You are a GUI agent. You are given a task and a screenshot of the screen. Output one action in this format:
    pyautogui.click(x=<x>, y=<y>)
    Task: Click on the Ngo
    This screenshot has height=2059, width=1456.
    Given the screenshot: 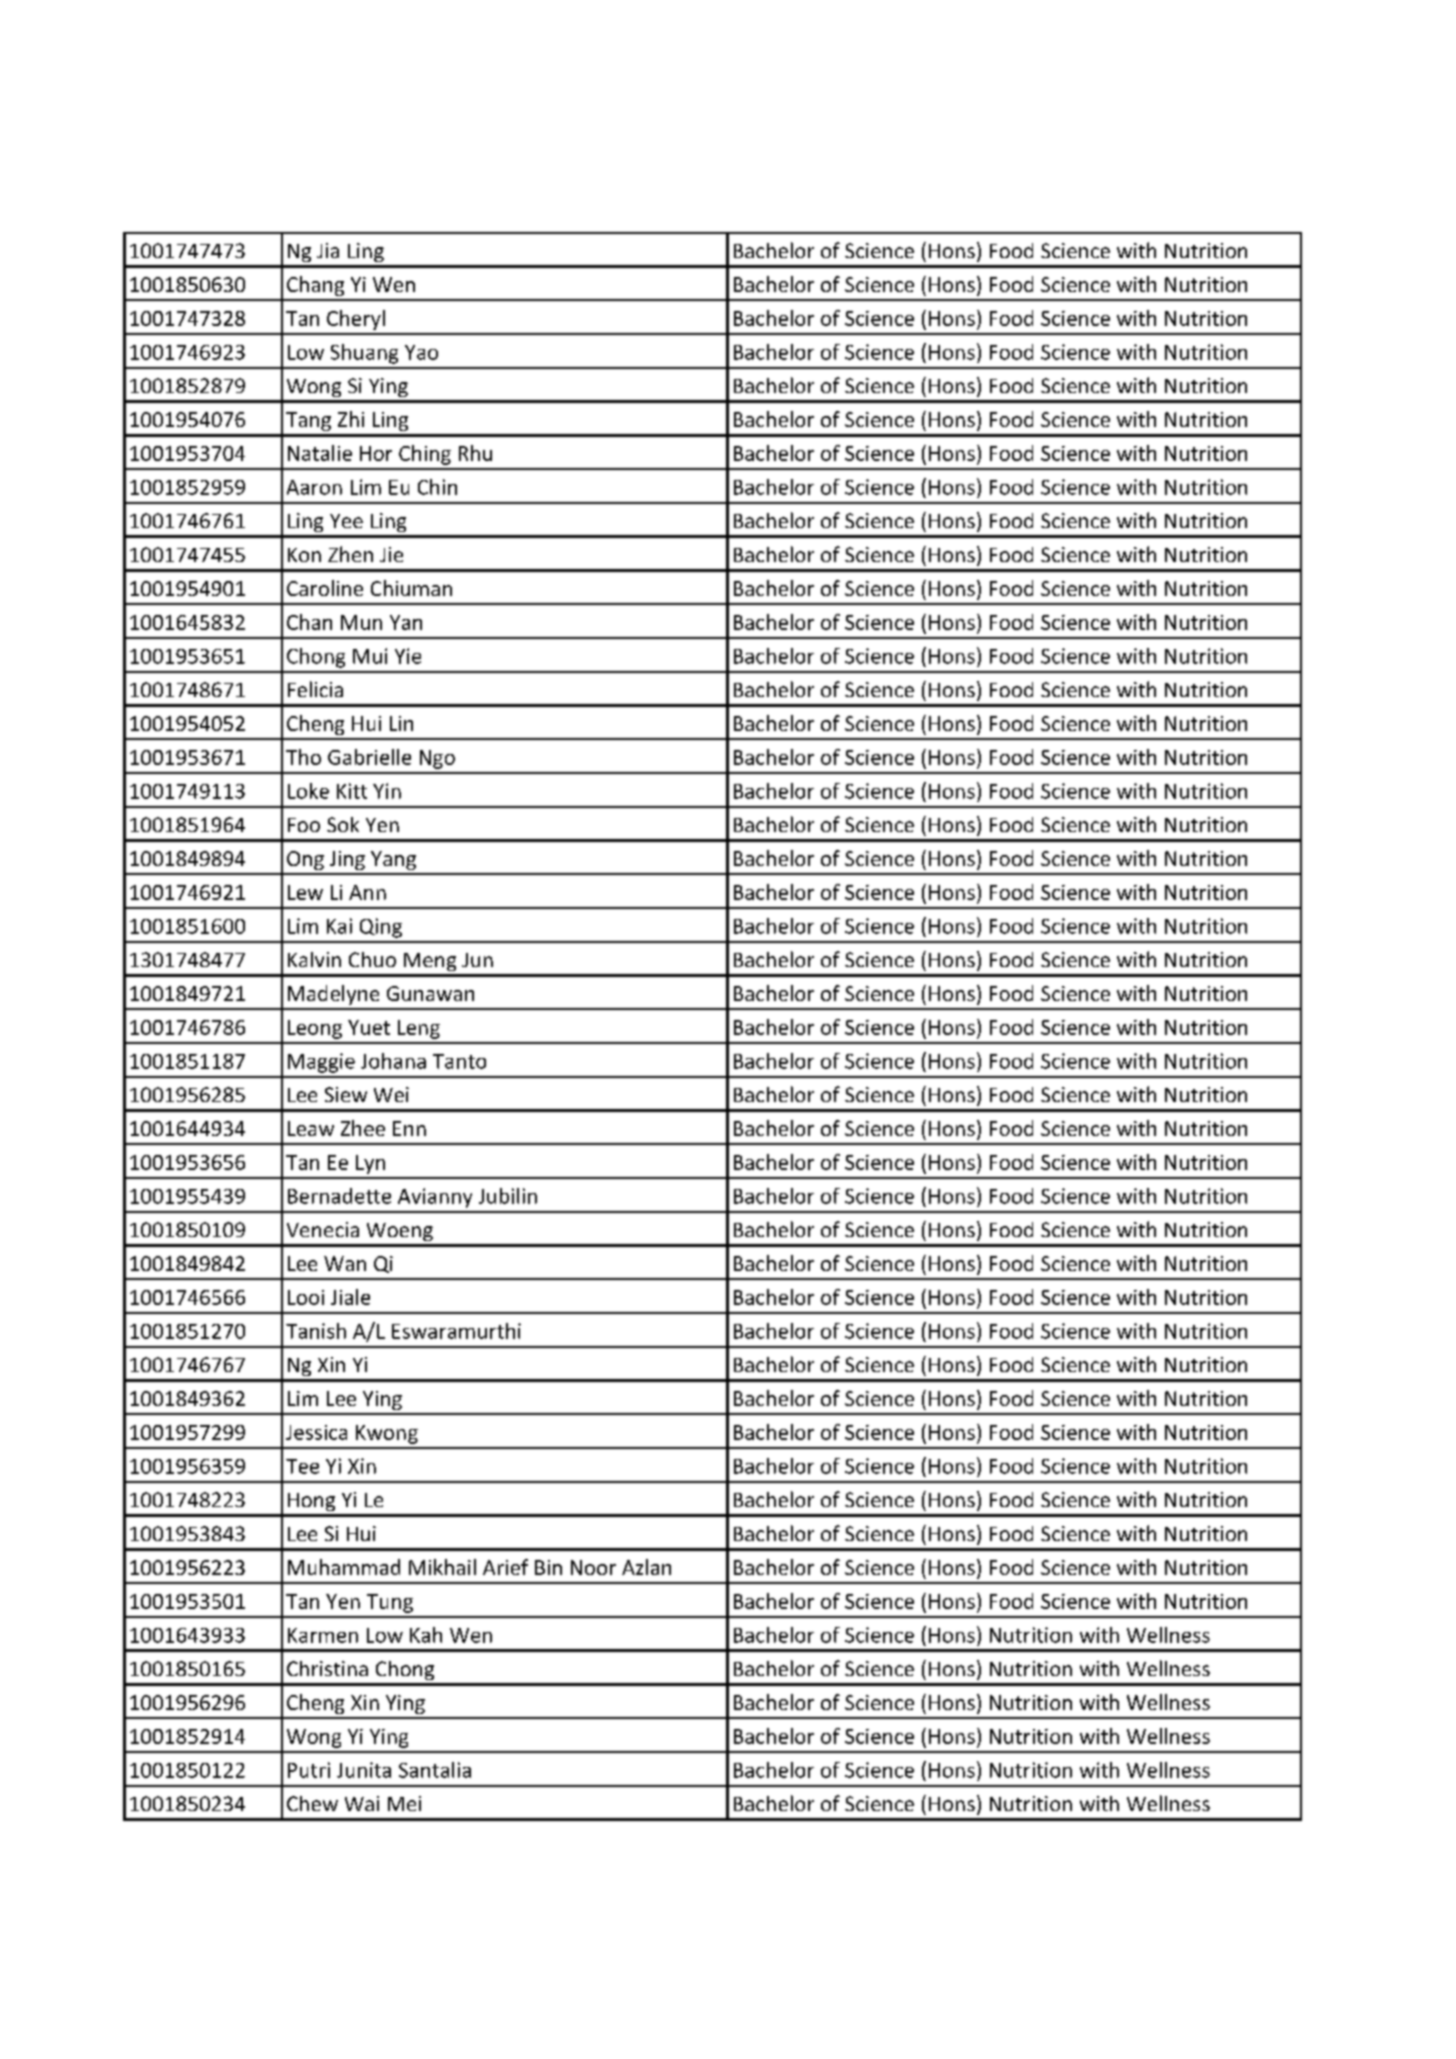 What is the action you would take?
    pyautogui.click(x=437, y=759)
